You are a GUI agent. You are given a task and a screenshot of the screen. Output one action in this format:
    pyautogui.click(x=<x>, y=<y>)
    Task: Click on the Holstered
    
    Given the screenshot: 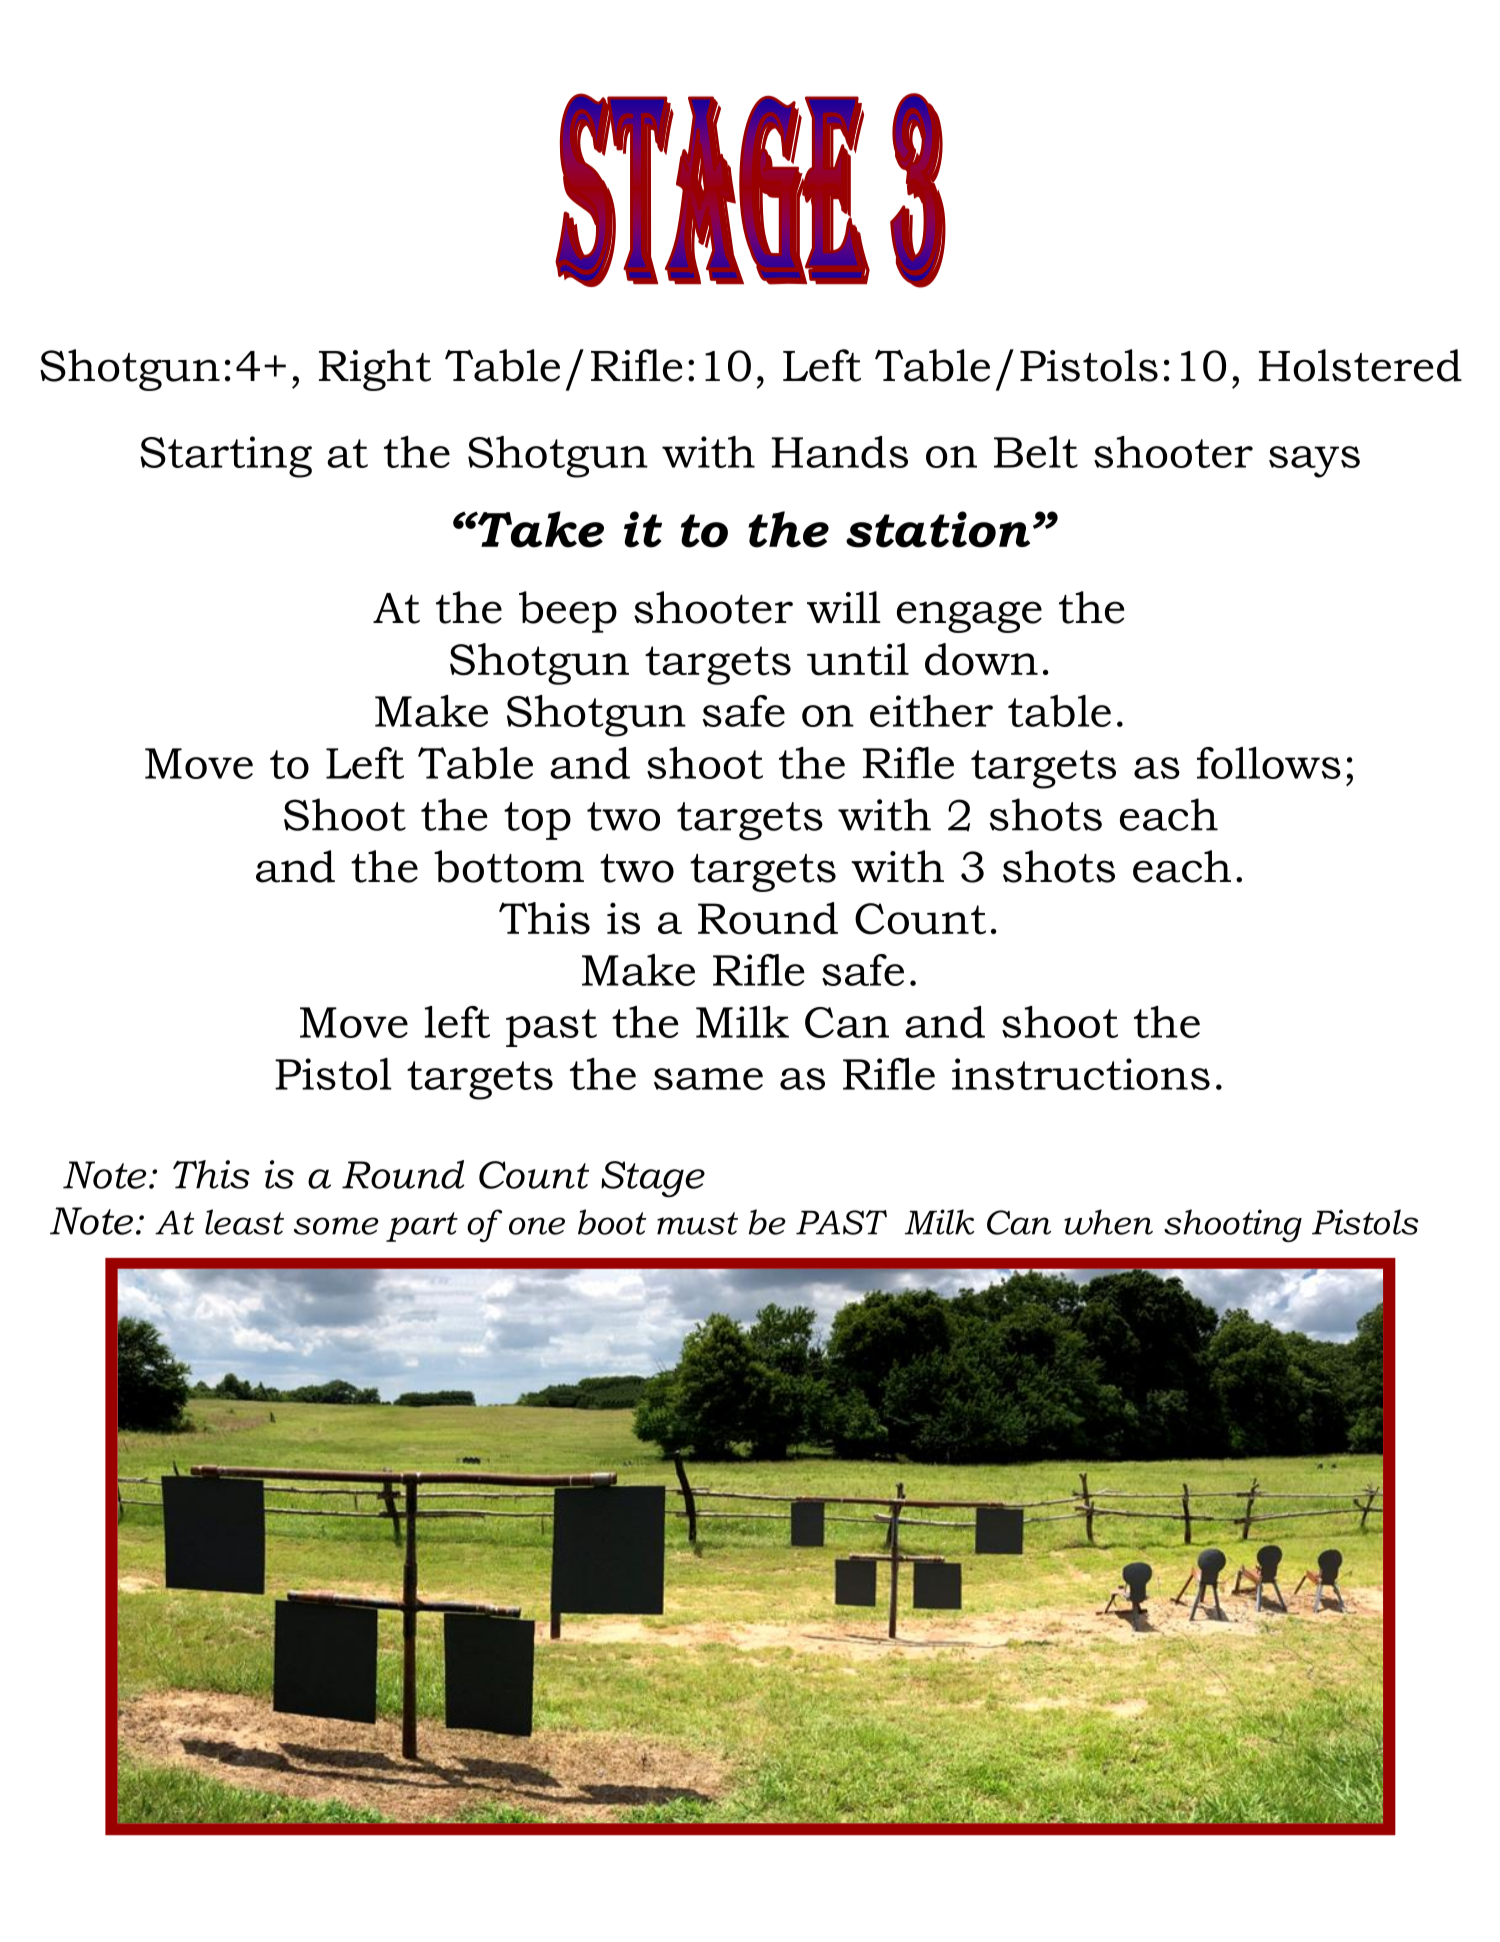 What is the action you would take?
    pyautogui.click(x=1360, y=365)
